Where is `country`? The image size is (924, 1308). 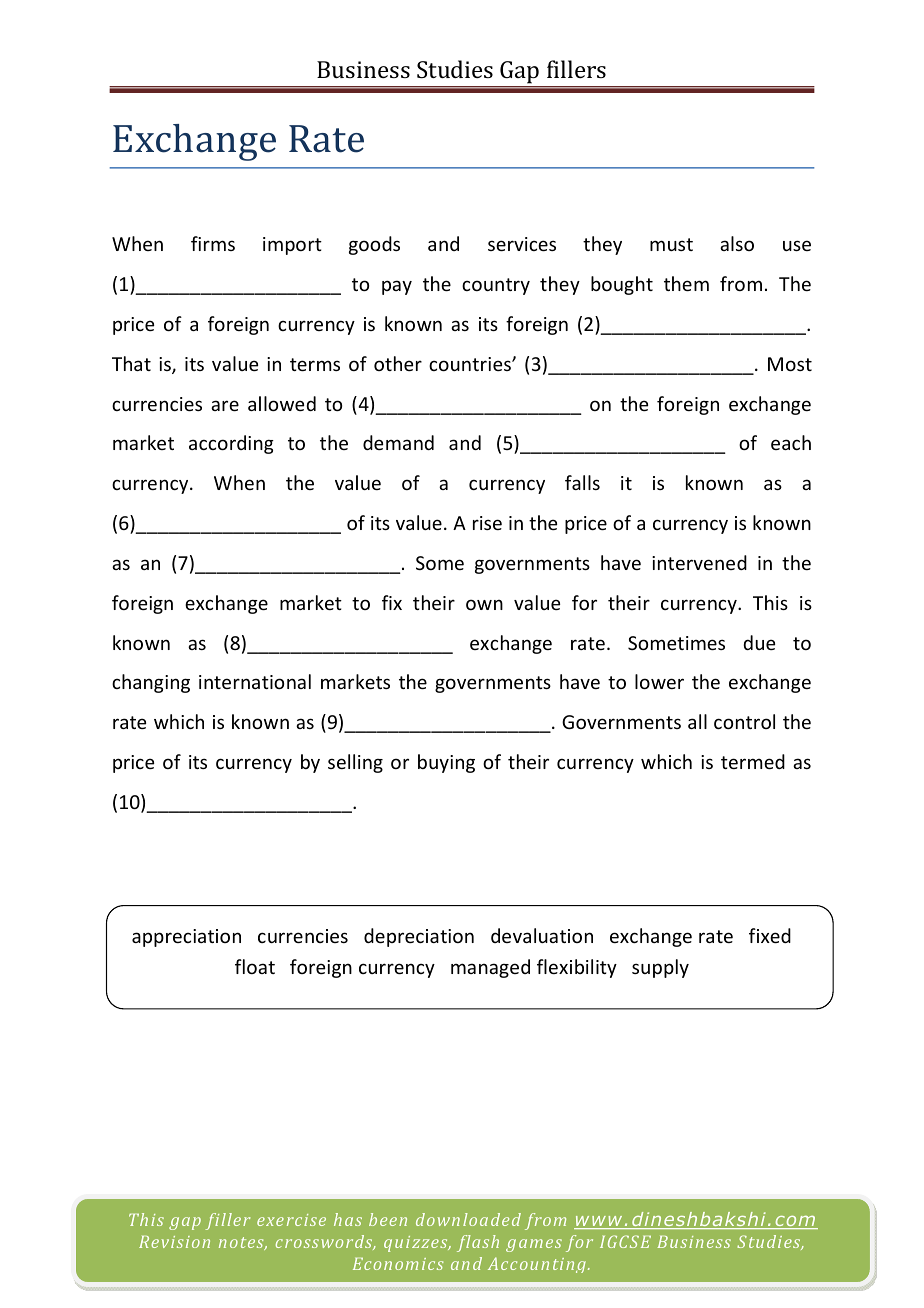
country is located at coordinates (496, 286).
